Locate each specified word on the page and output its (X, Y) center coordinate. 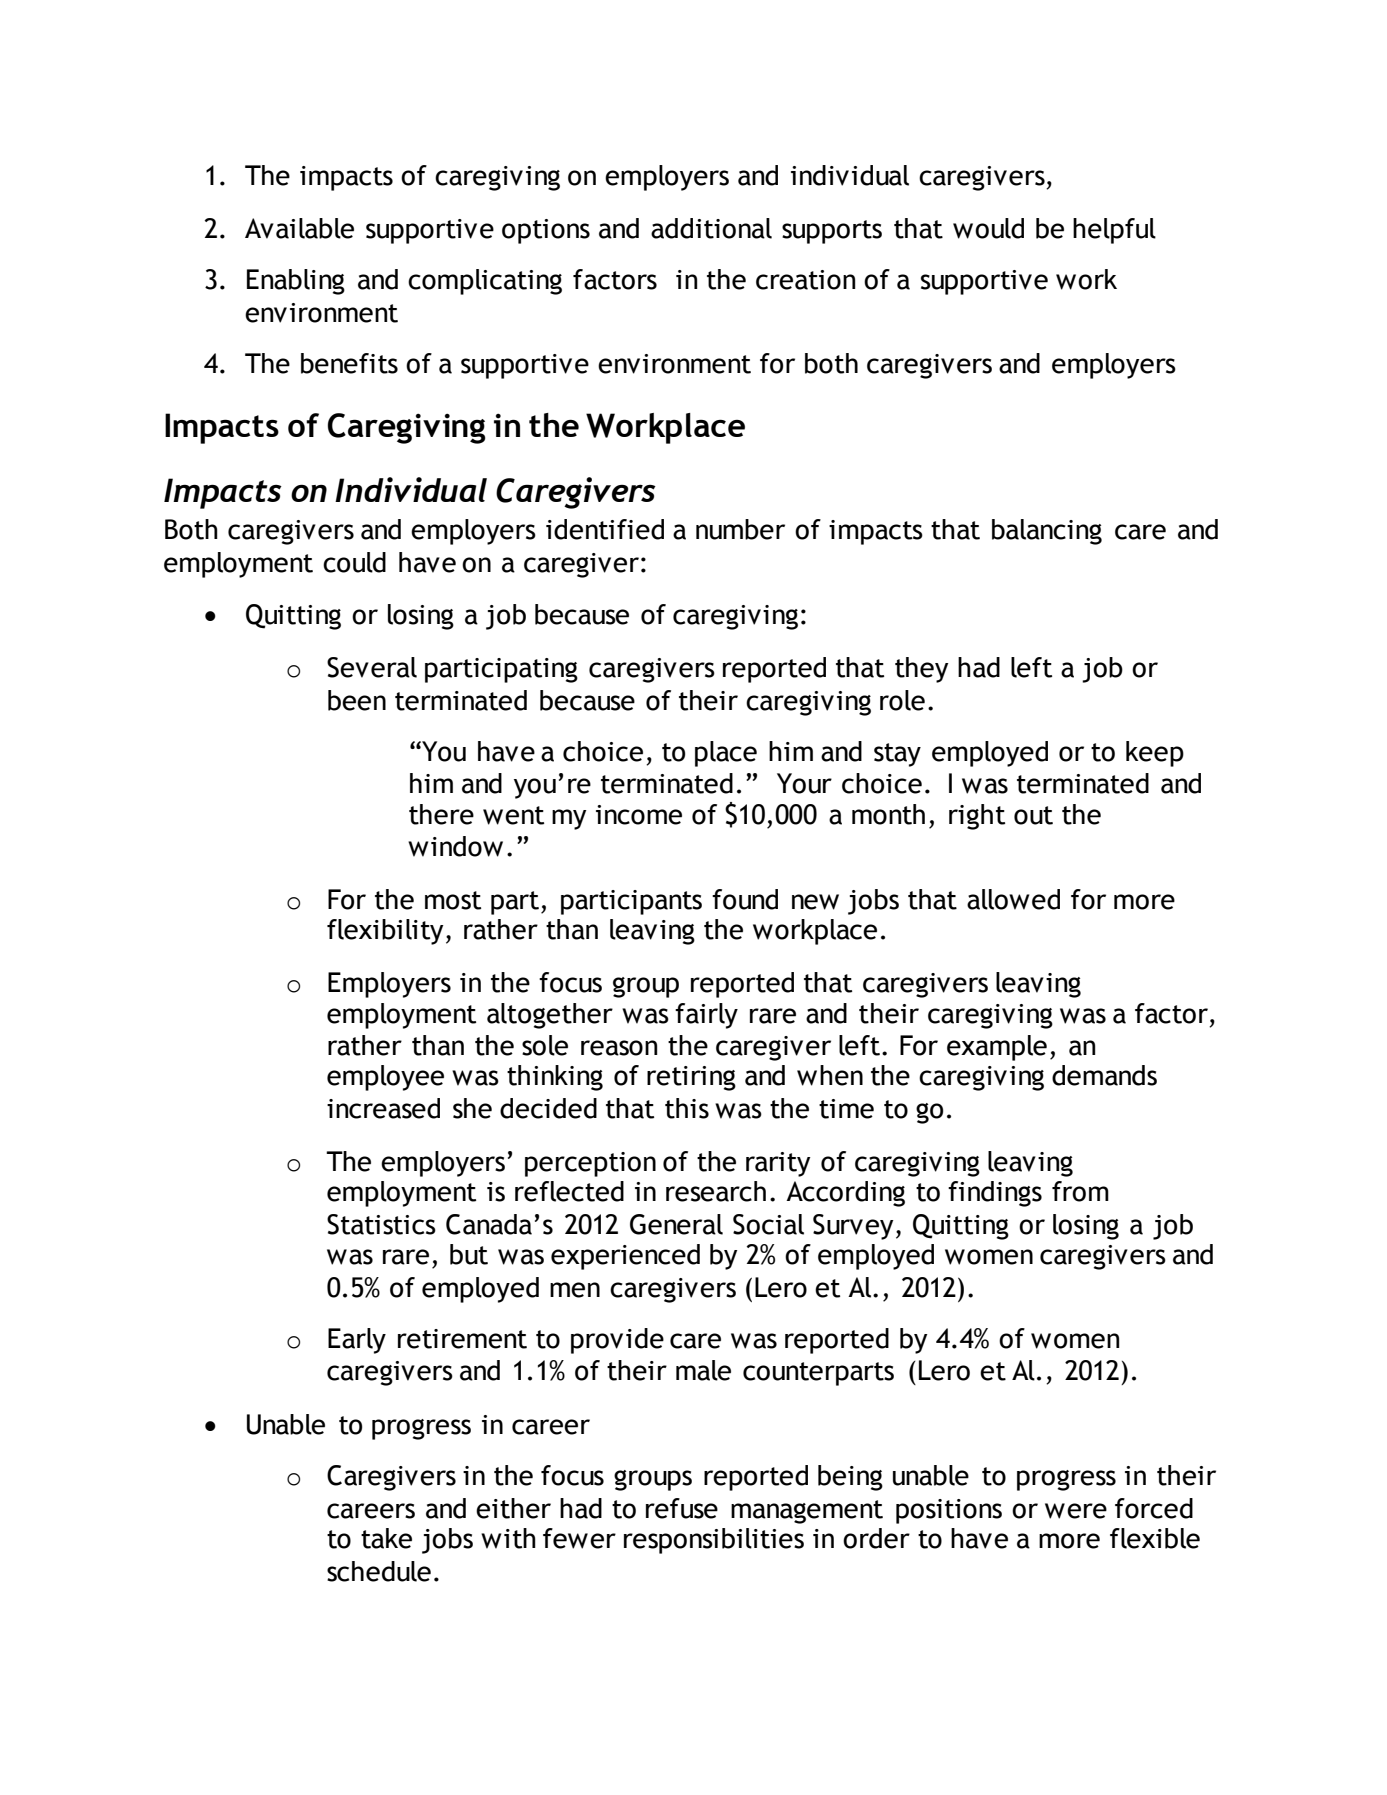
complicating (485, 282)
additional (711, 228)
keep (1155, 754)
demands (1104, 1075)
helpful (1114, 231)
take (386, 1538)
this (687, 1108)
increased (383, 1108)
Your (804, 783)
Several (372, 667)
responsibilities (714, 1541)
